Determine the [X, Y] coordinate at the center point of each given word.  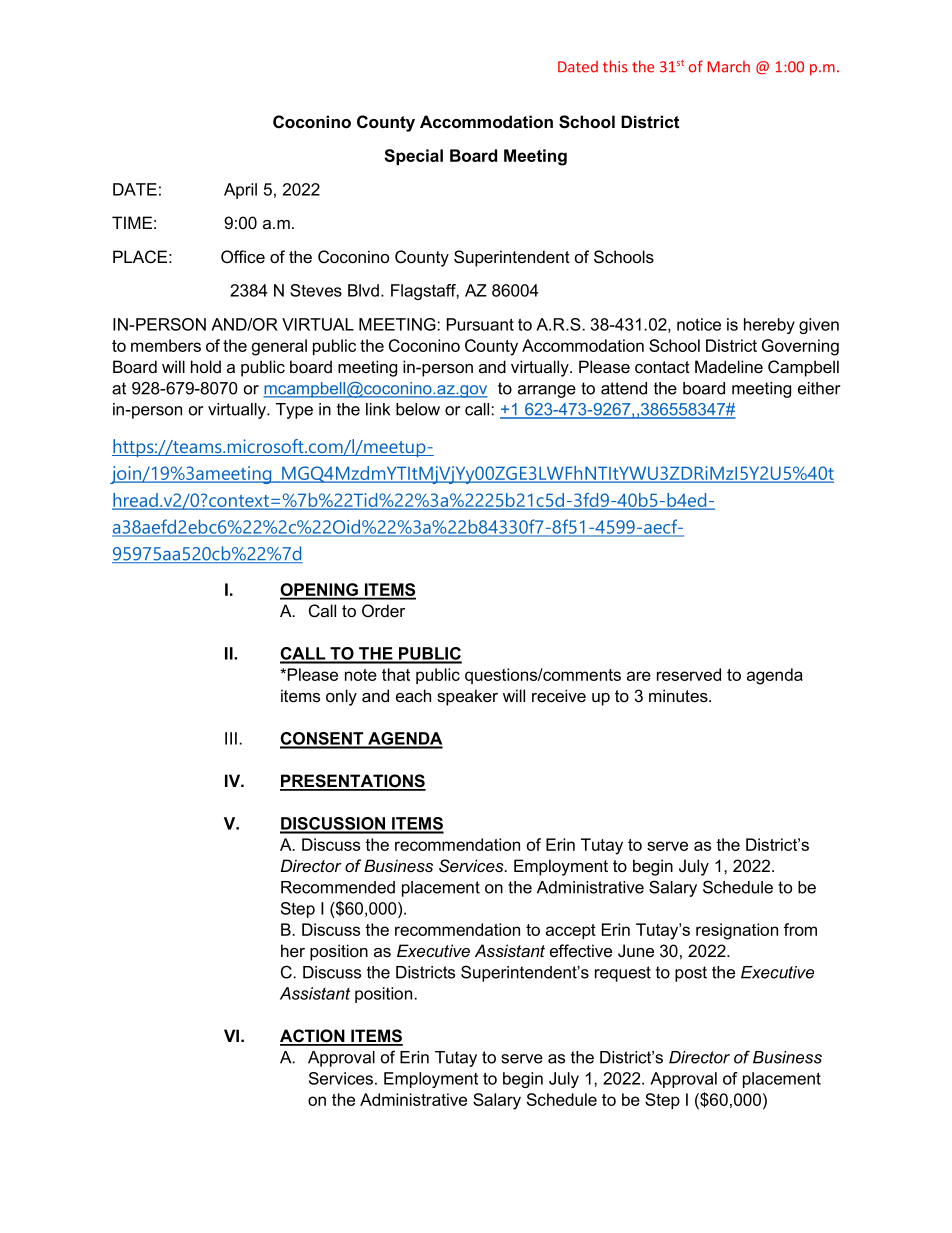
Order [383, 611]
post [691, 974]
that [396, 674]
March [728, 66]
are [639, 676]
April [240, 191]
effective [581, 950]
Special [413, 157]
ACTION [313, 1037]
